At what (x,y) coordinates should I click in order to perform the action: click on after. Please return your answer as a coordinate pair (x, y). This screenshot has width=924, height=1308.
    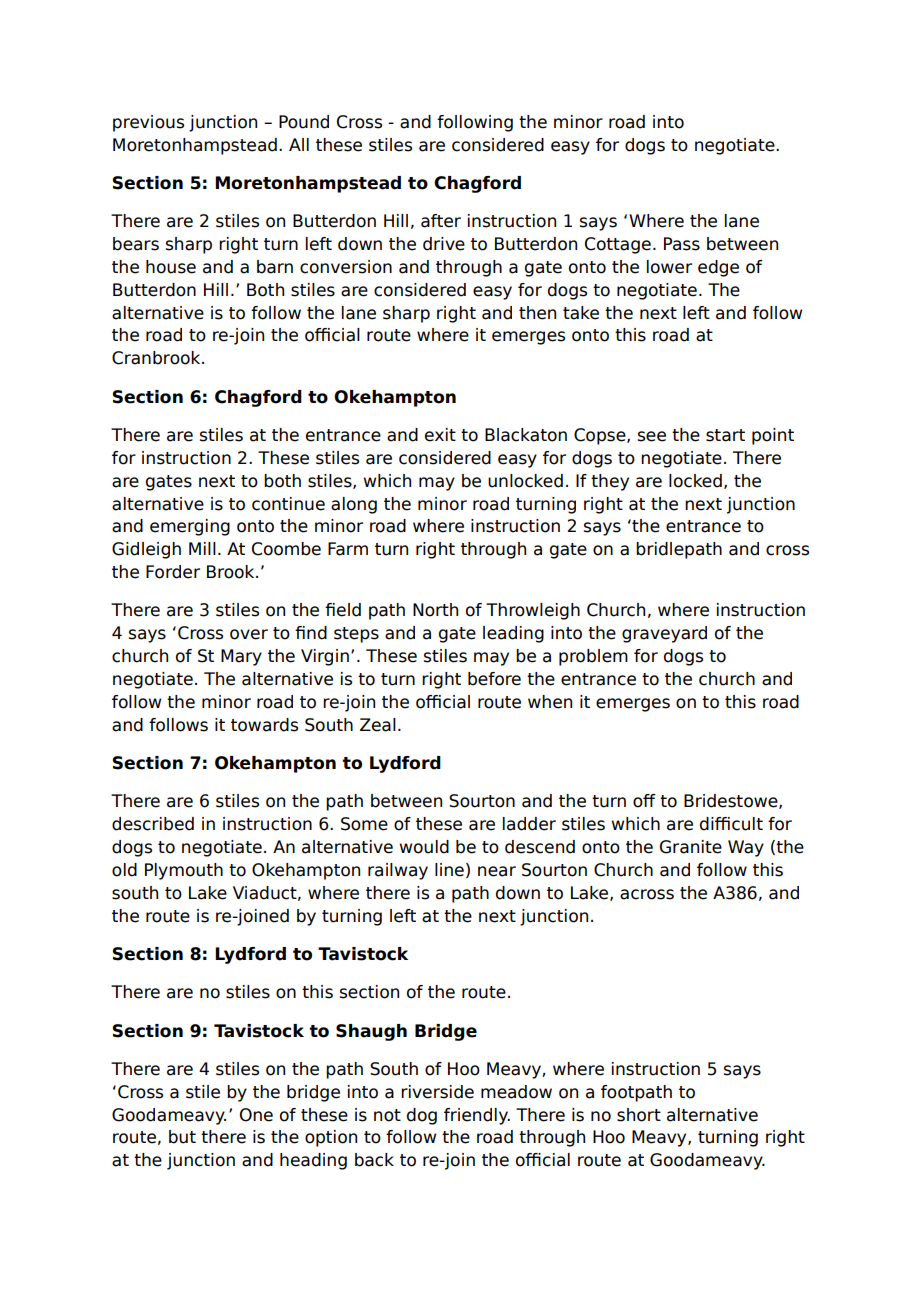
    Looking at the image, I should click on (441, 221).
